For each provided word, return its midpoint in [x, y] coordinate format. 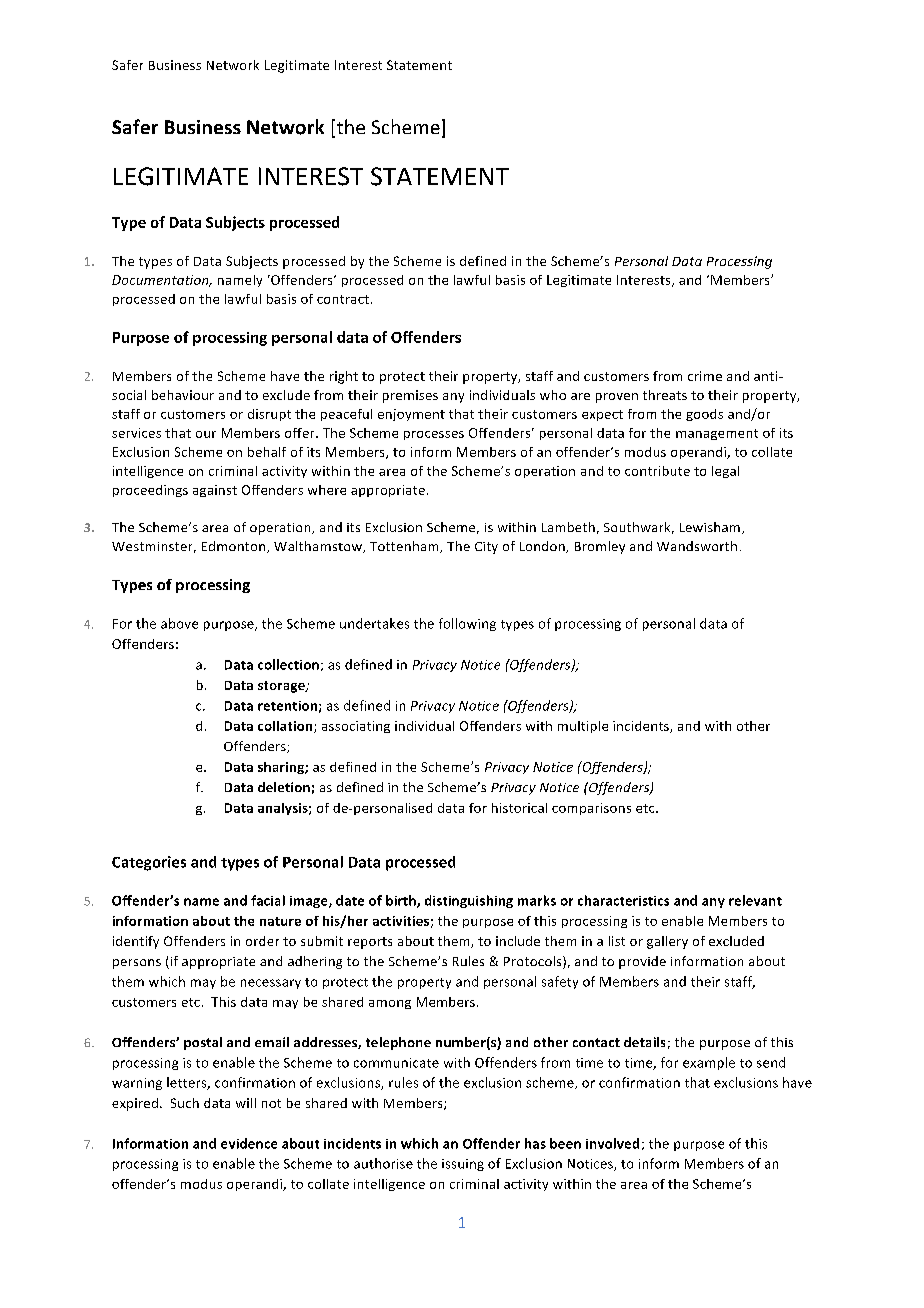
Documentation [161, 281]
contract [343, 299]
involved [612, 1143]
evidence [249, 1143]
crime [705, 376]
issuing [463, 1165]
